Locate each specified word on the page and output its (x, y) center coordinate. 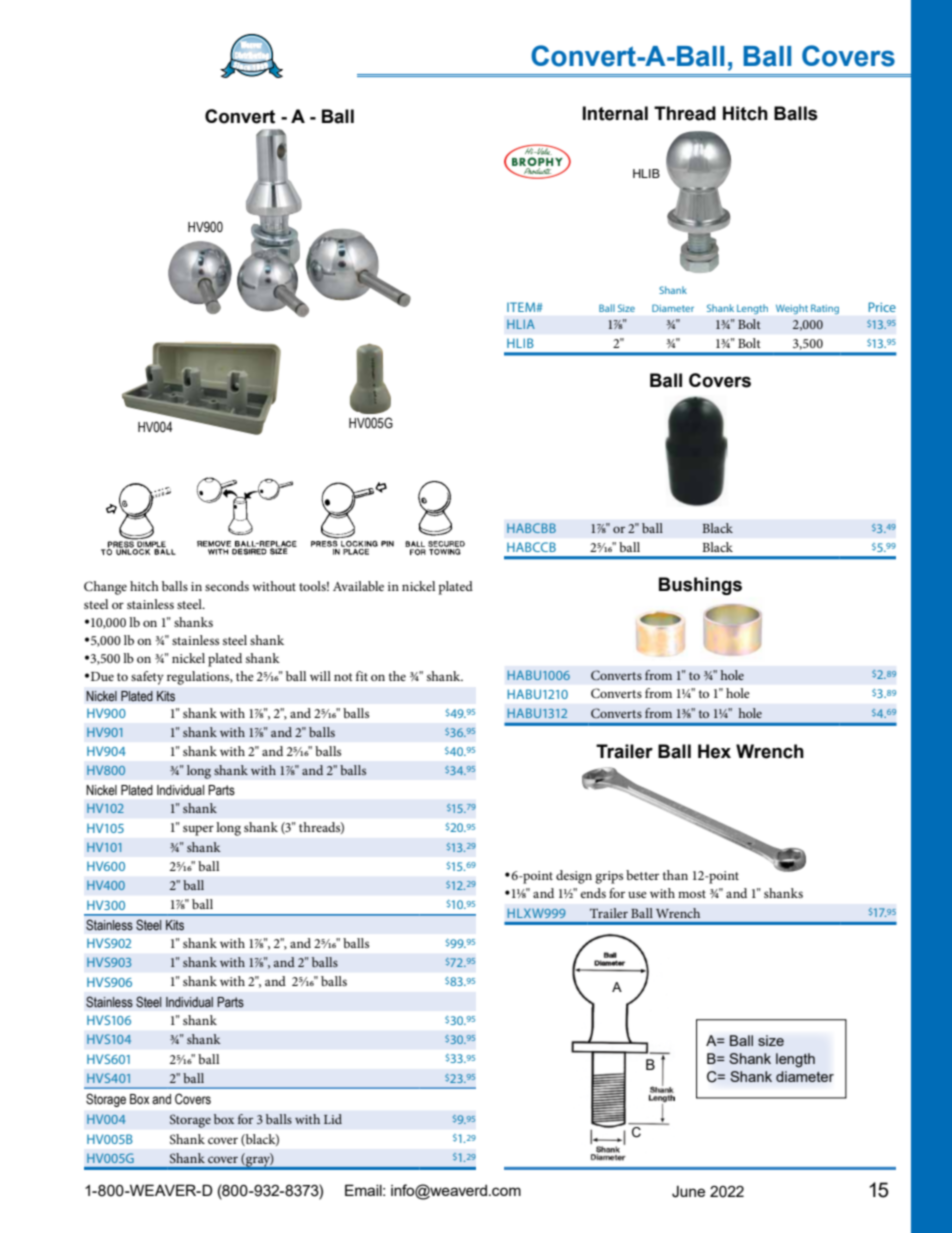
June (688, 1192)
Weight (792, 309)
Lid (333, 1119)
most (692, 894)
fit (362, 676)
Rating (825, 309)
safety (147, 678)
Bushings (700, 586)
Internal (615, 113)
